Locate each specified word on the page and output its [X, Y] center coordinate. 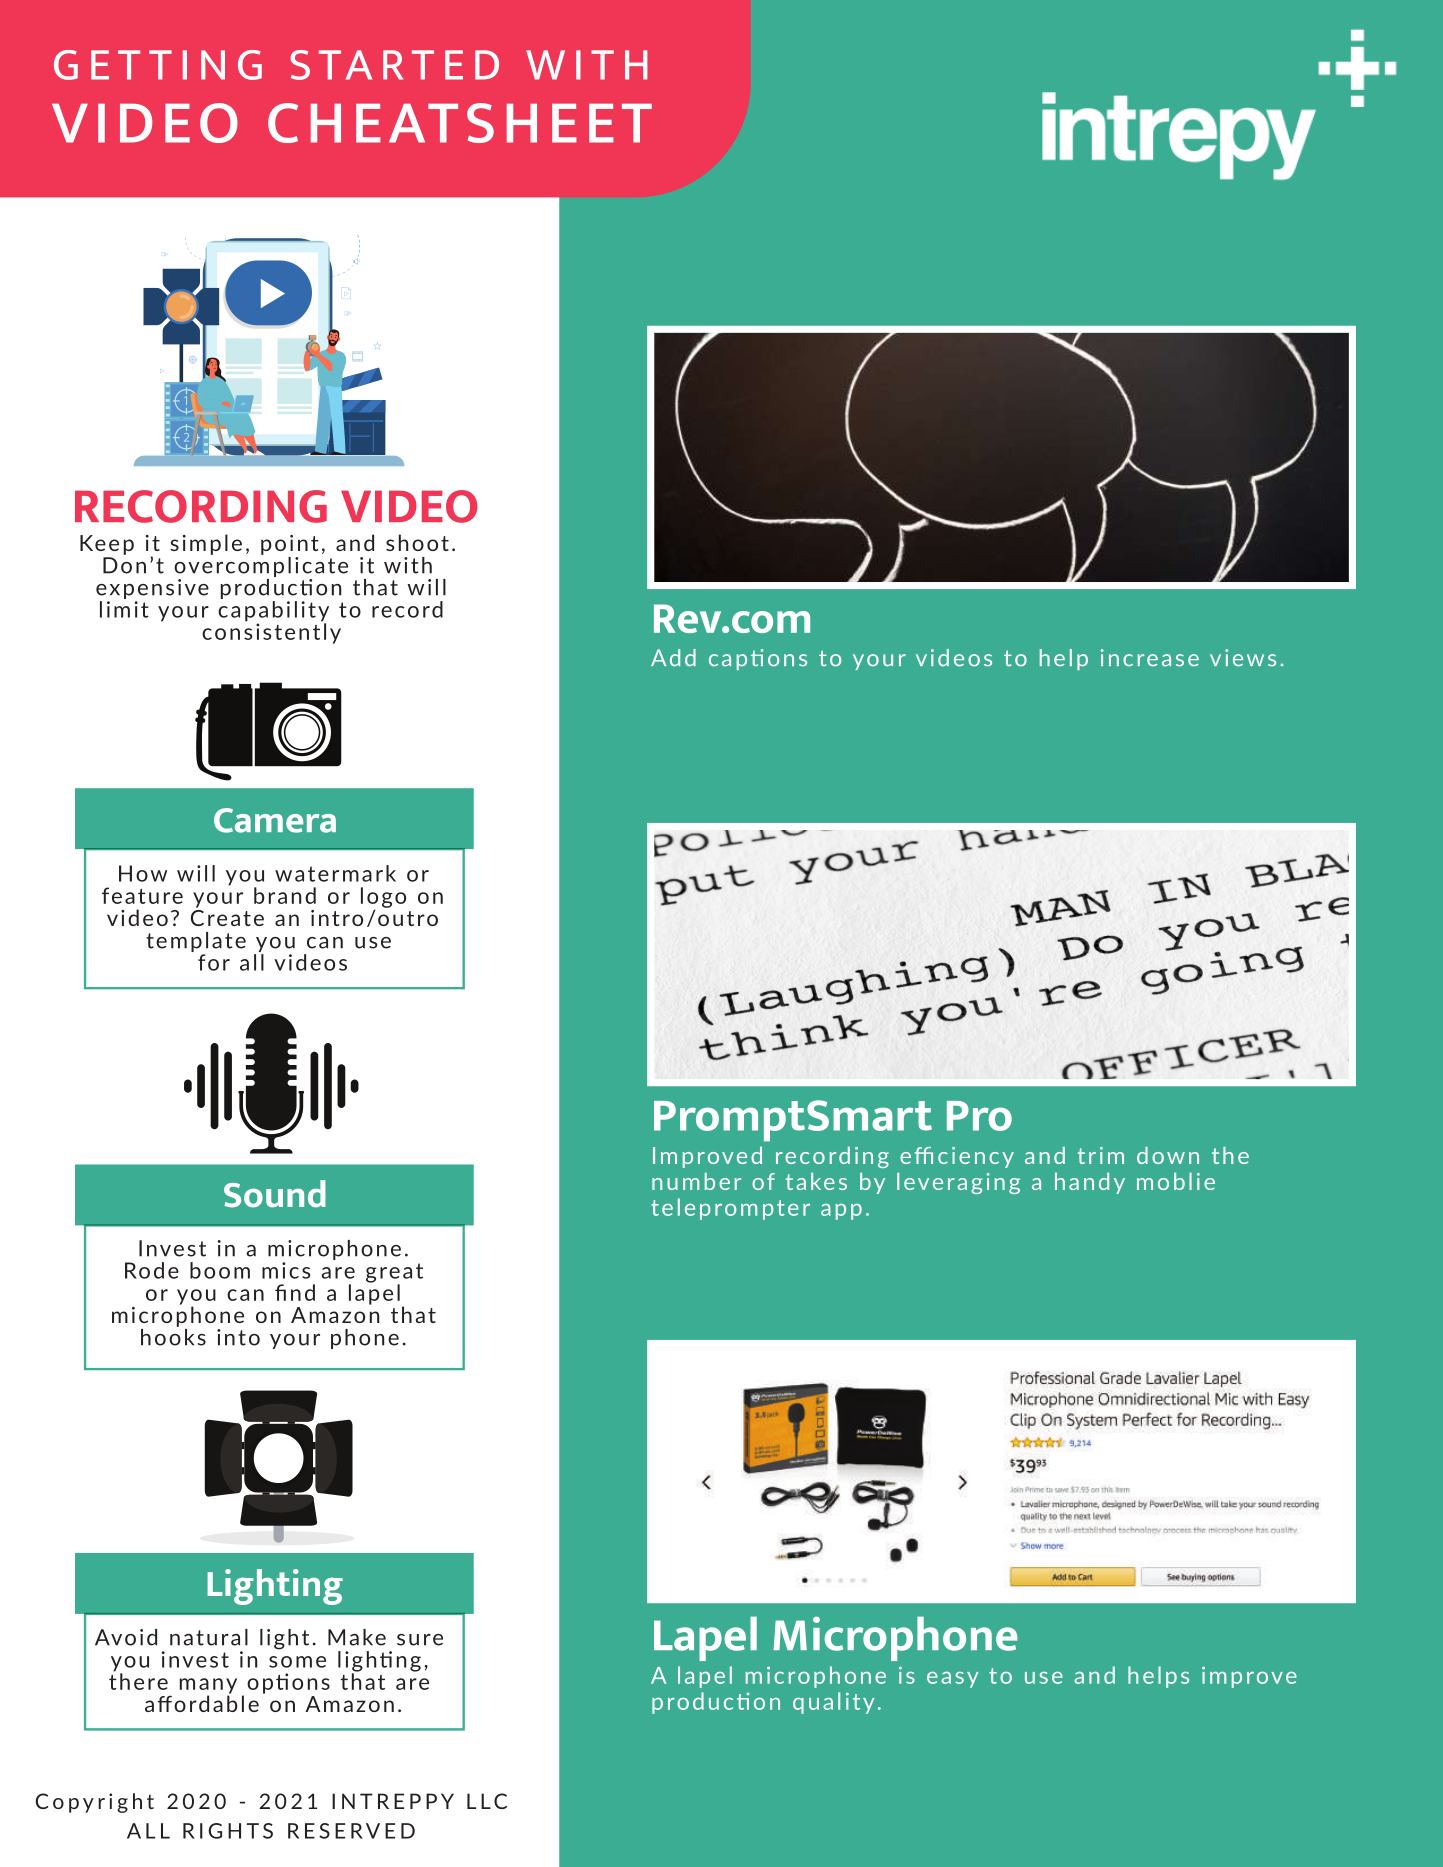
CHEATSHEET [460, 123]
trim [1101, 1155]
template [196, 942]
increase [1150, 658]
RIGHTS [228, 1831]
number [696, 1181]
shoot [417, 542]
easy [953, 1680]
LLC [487, 1801]
